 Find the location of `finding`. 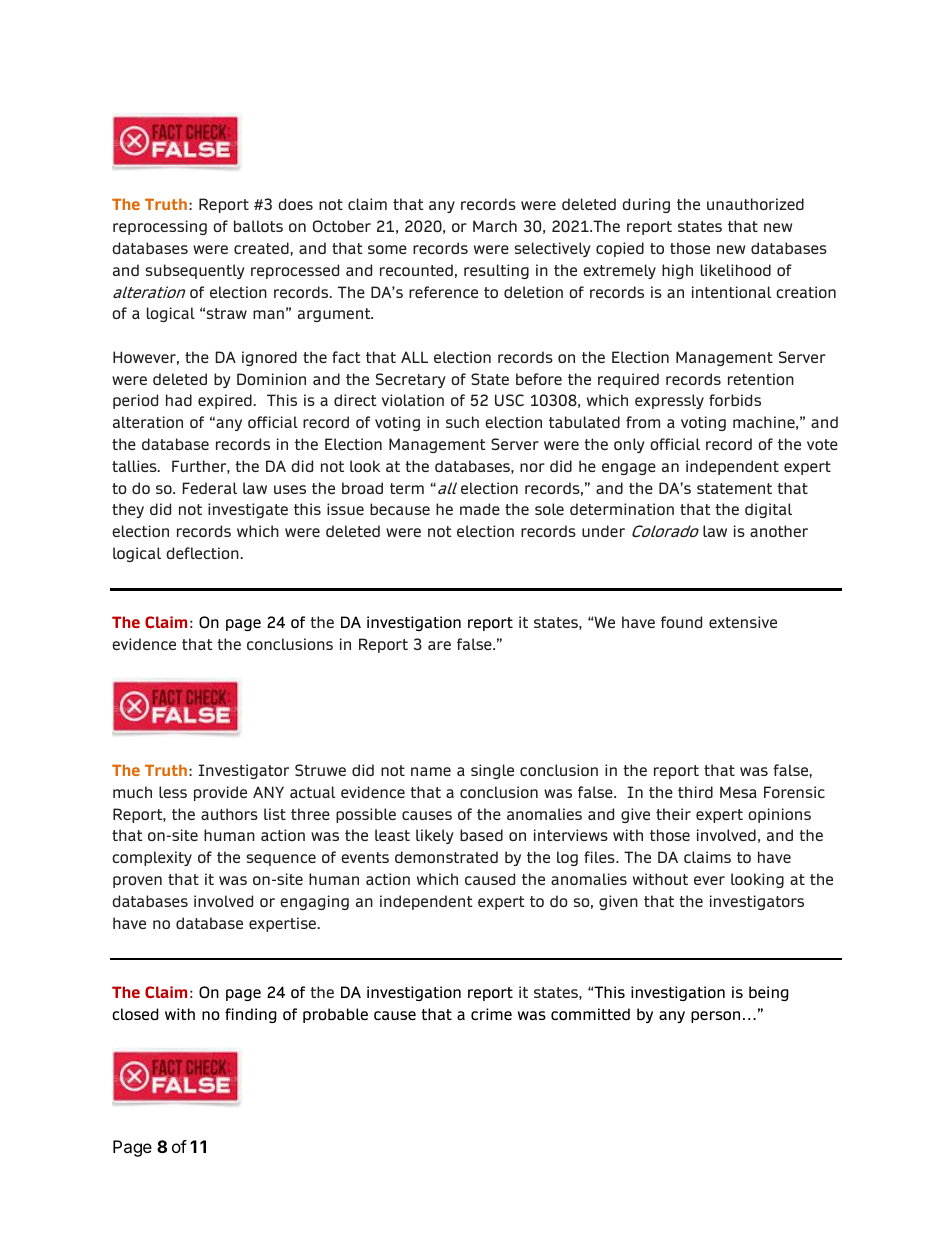

finding is located at coordinates (251, 1015).
